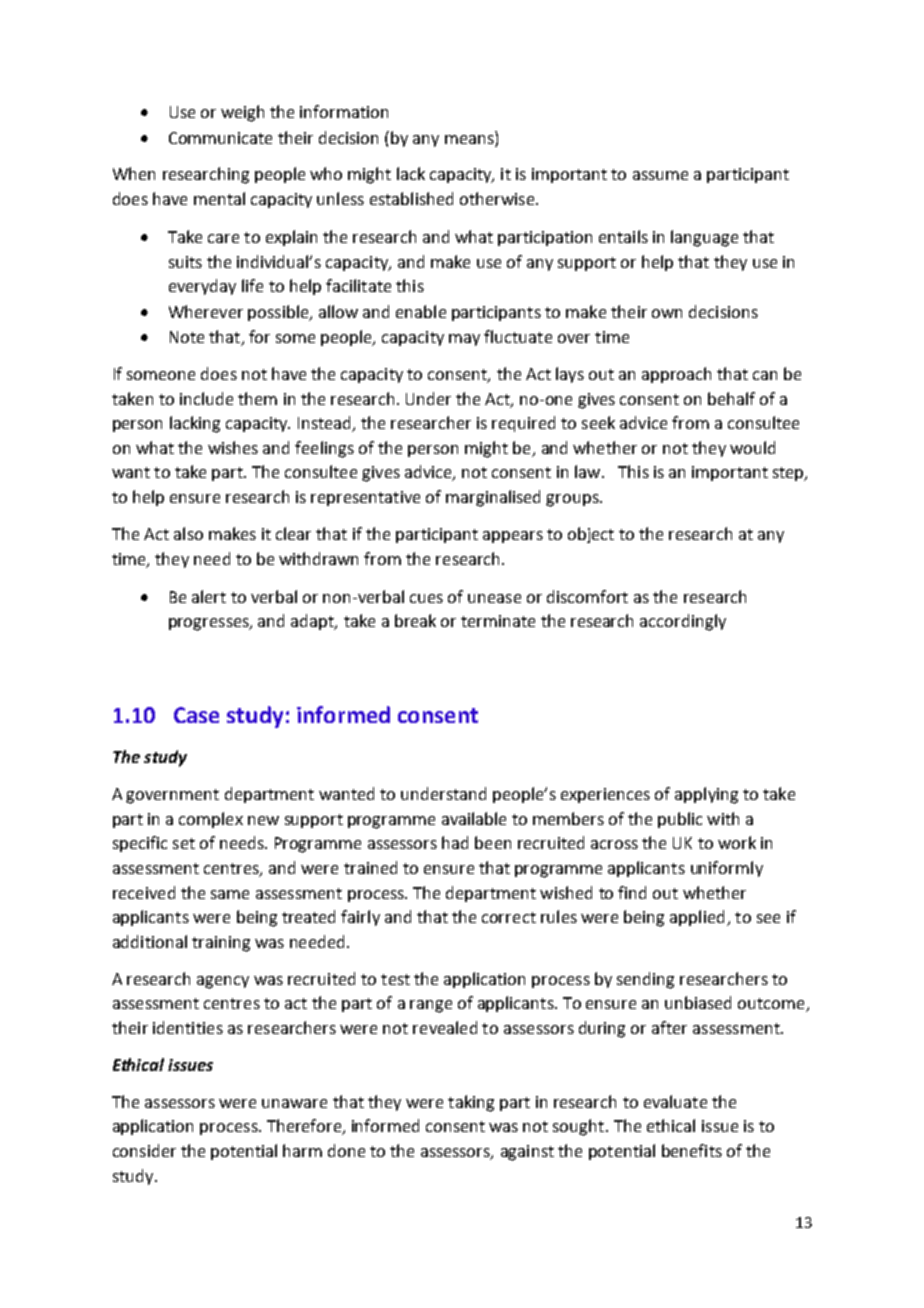  I want to click on taking, so click(471, 1103).
